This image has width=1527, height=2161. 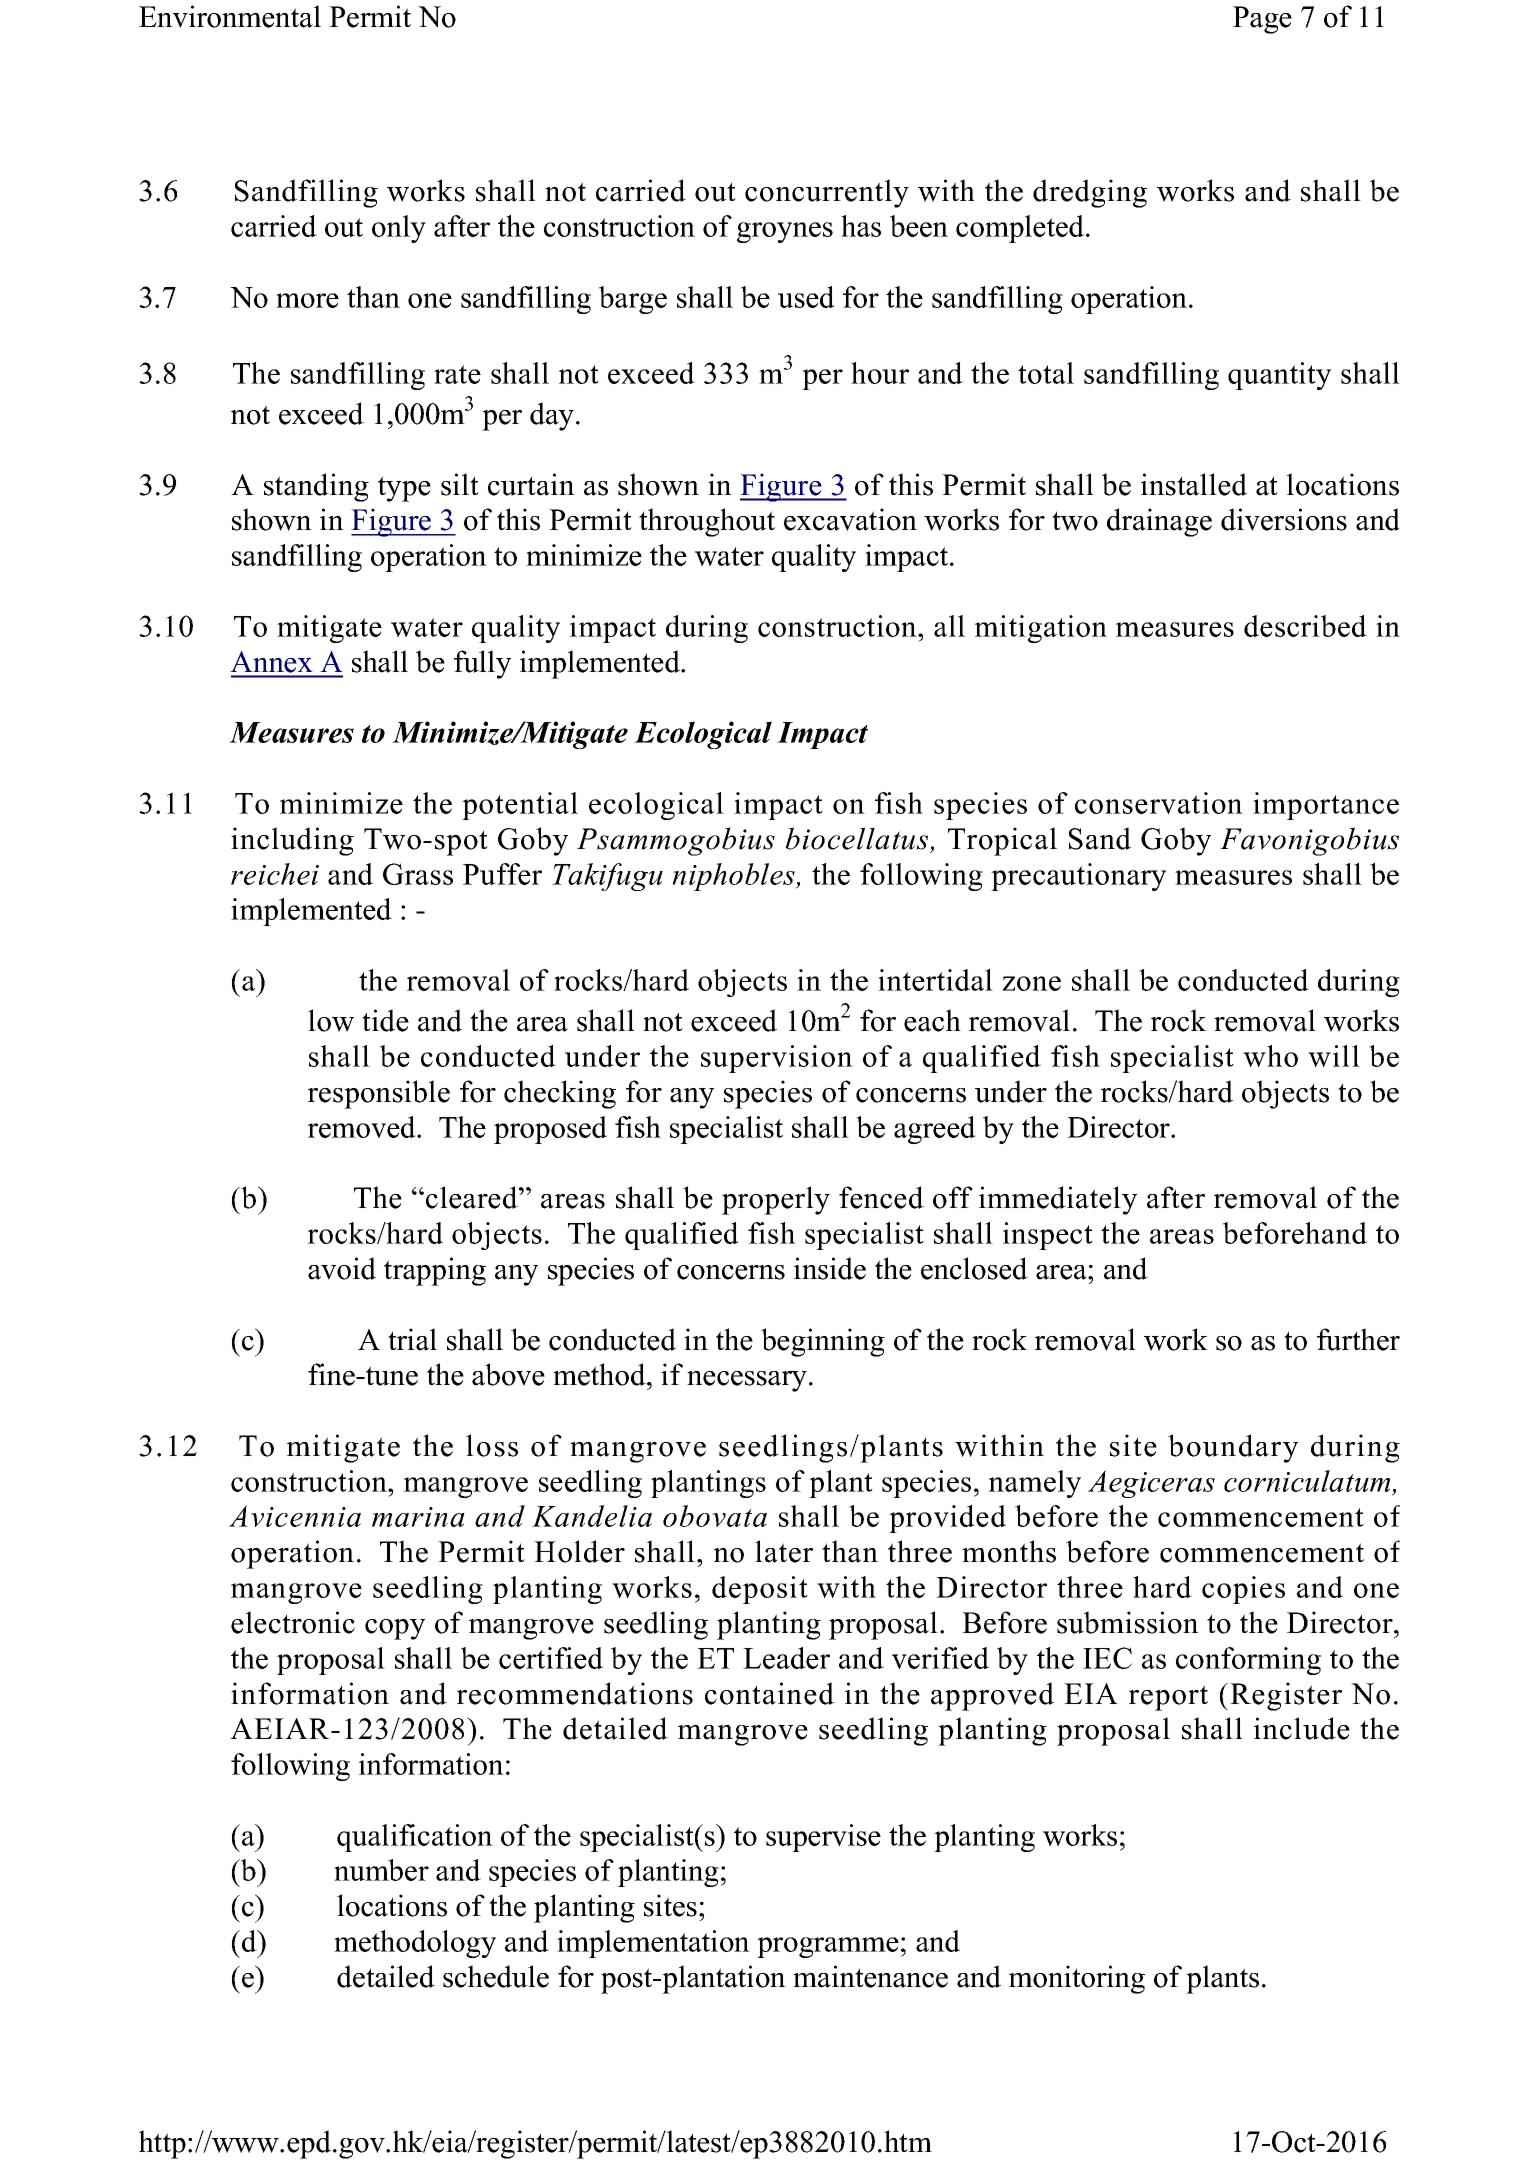 I want to click on avoid, so click(x=342, y=1268).
